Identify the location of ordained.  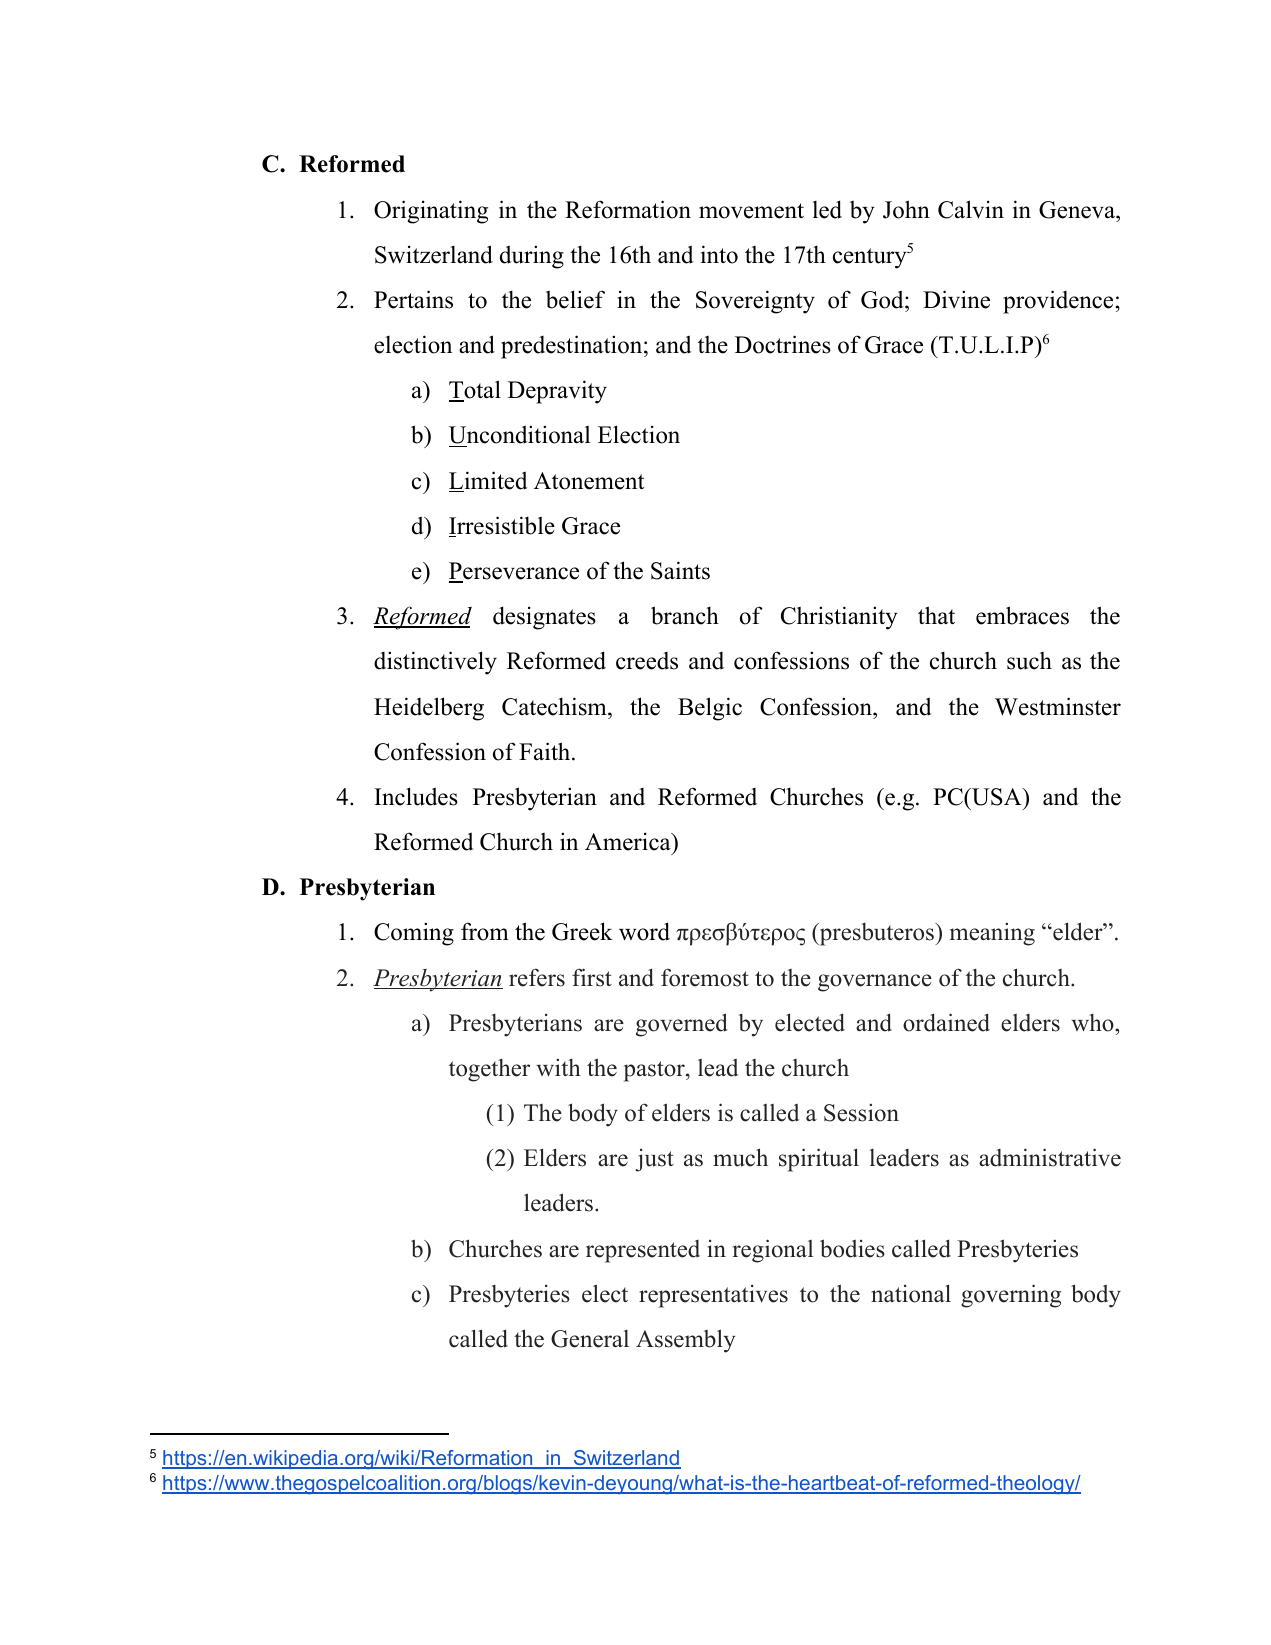
(946, 1022).
